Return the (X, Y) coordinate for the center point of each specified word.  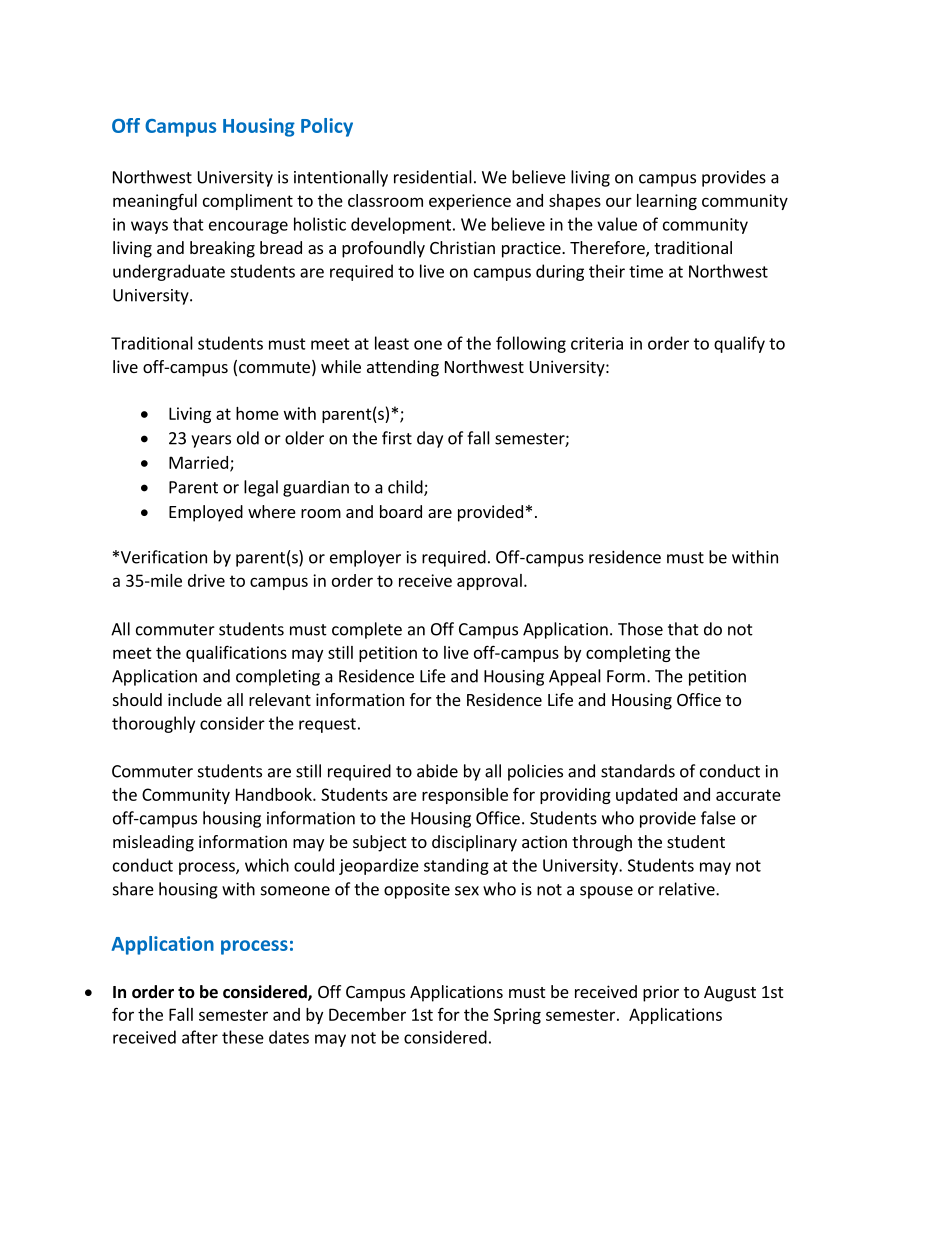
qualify (739, 344)
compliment (248, 202)
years (211, 441)
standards (638, 771)
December (367, 1014)
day (430, 439)
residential (433, 177)
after (200, 1037)
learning (667, 202)
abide (437, 771)
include (195, 699)
